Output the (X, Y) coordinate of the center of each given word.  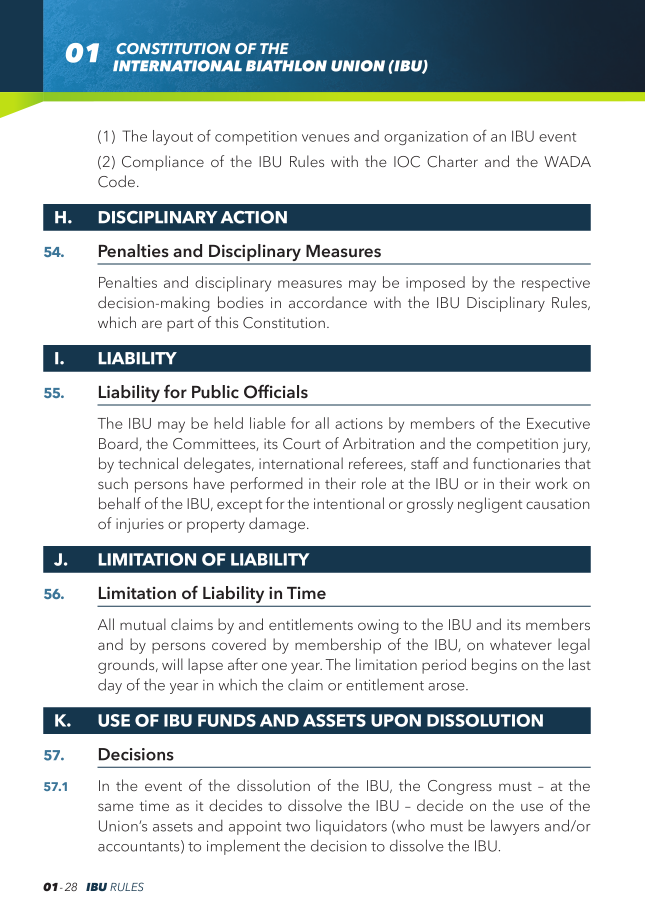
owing (378, 626)
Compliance (163, 163)
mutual (143, 624)
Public (215, 392)
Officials (276, 392)
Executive (558, 423)
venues (325, 138)
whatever (521, 644)
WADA (567, 161)
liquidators (351, 827)
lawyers (515, 827)
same (115, 807)
